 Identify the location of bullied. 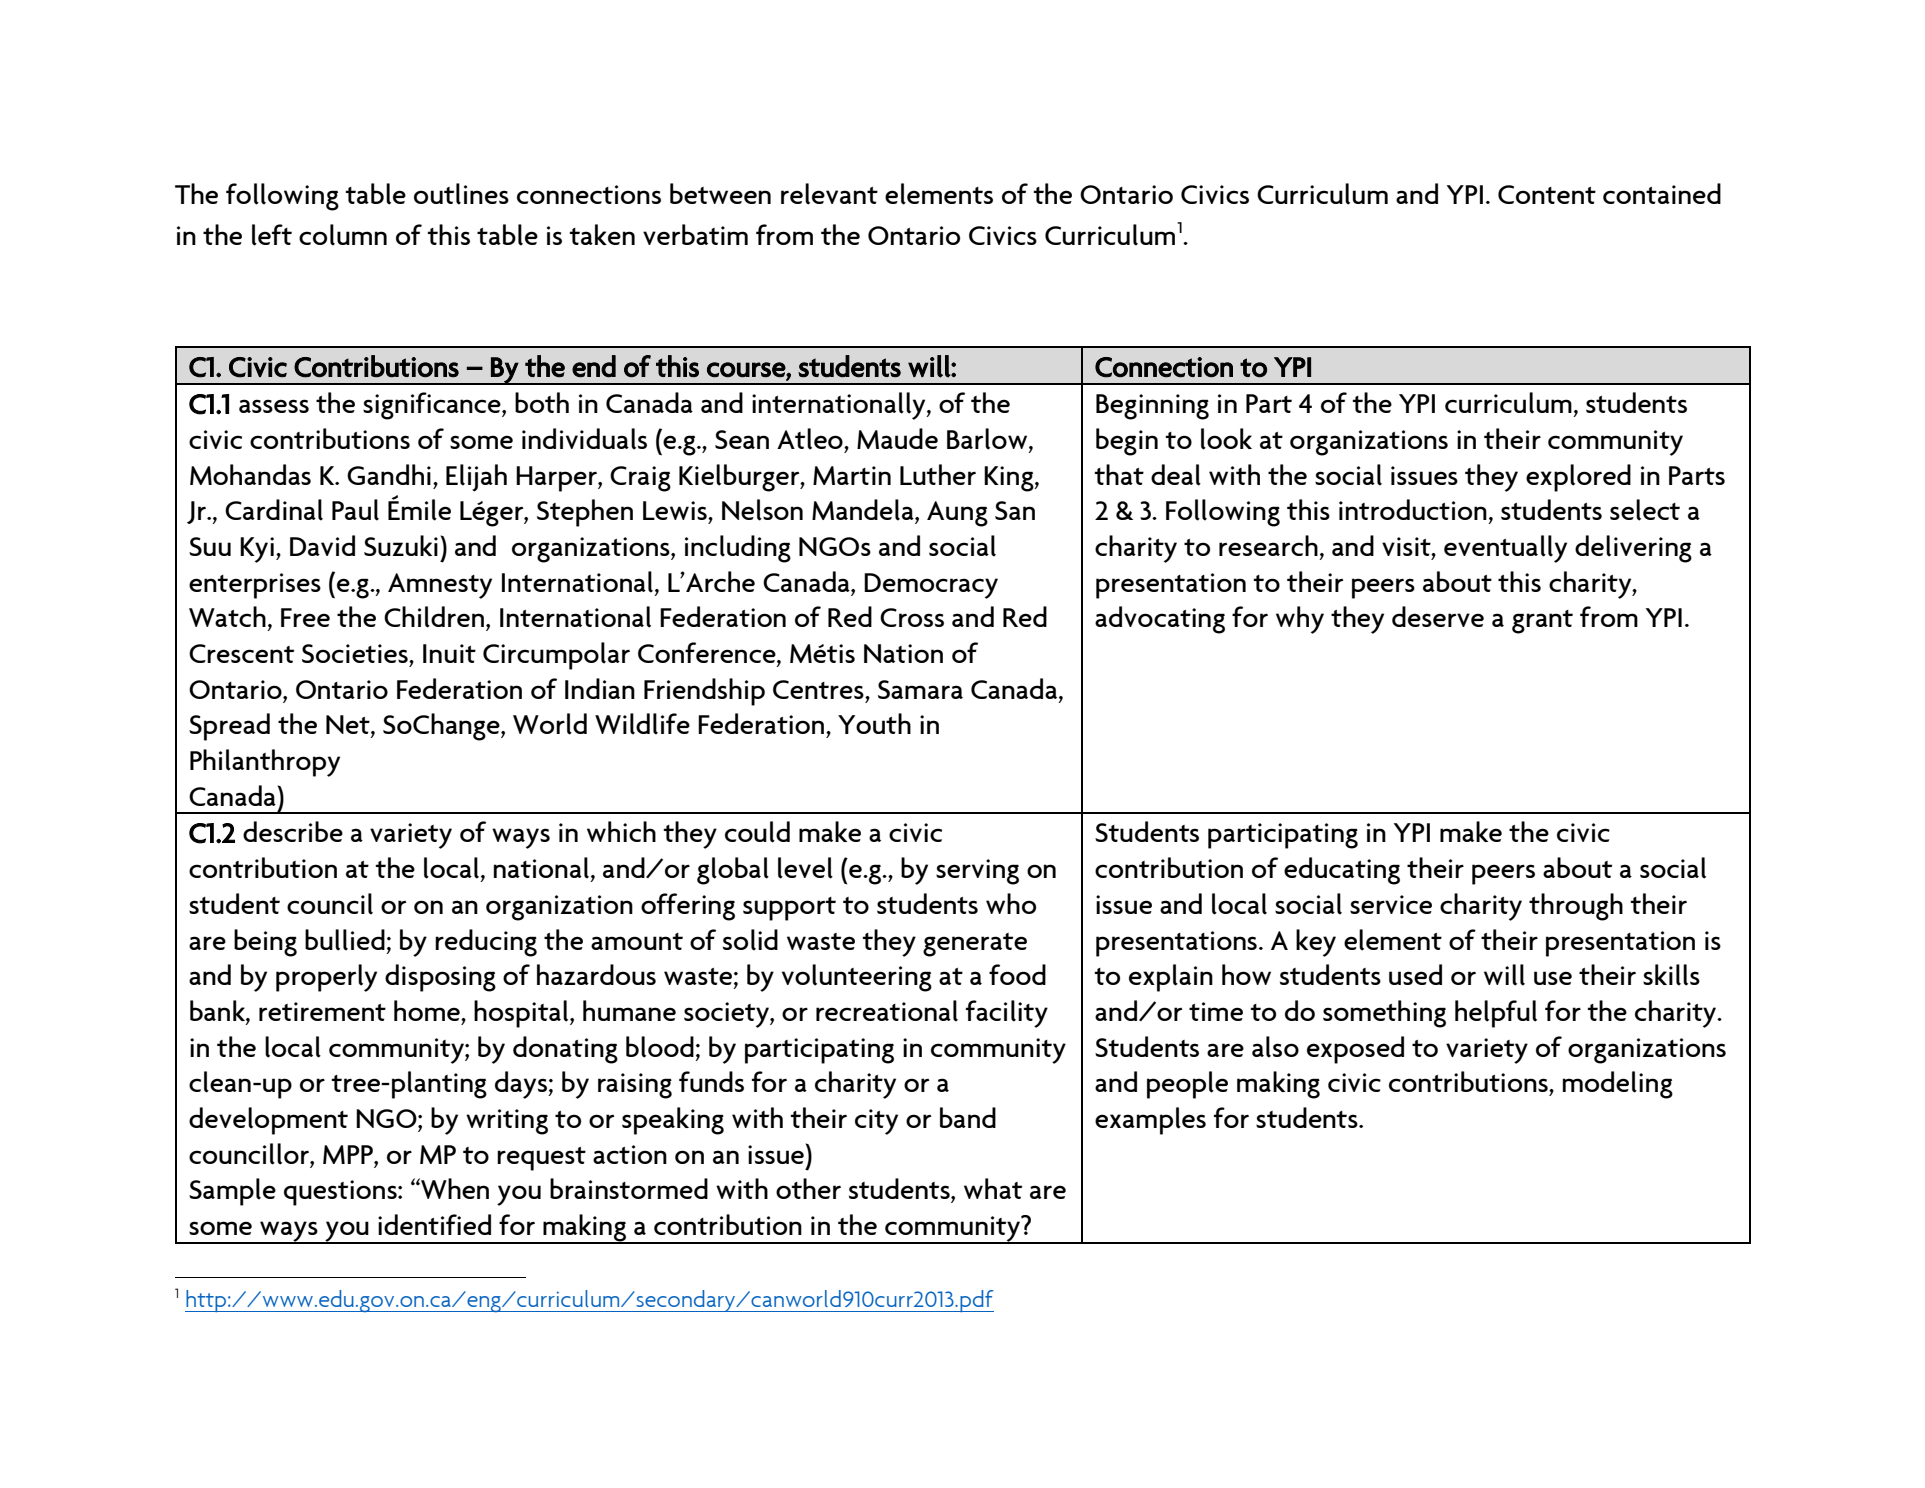
(345, 940).
